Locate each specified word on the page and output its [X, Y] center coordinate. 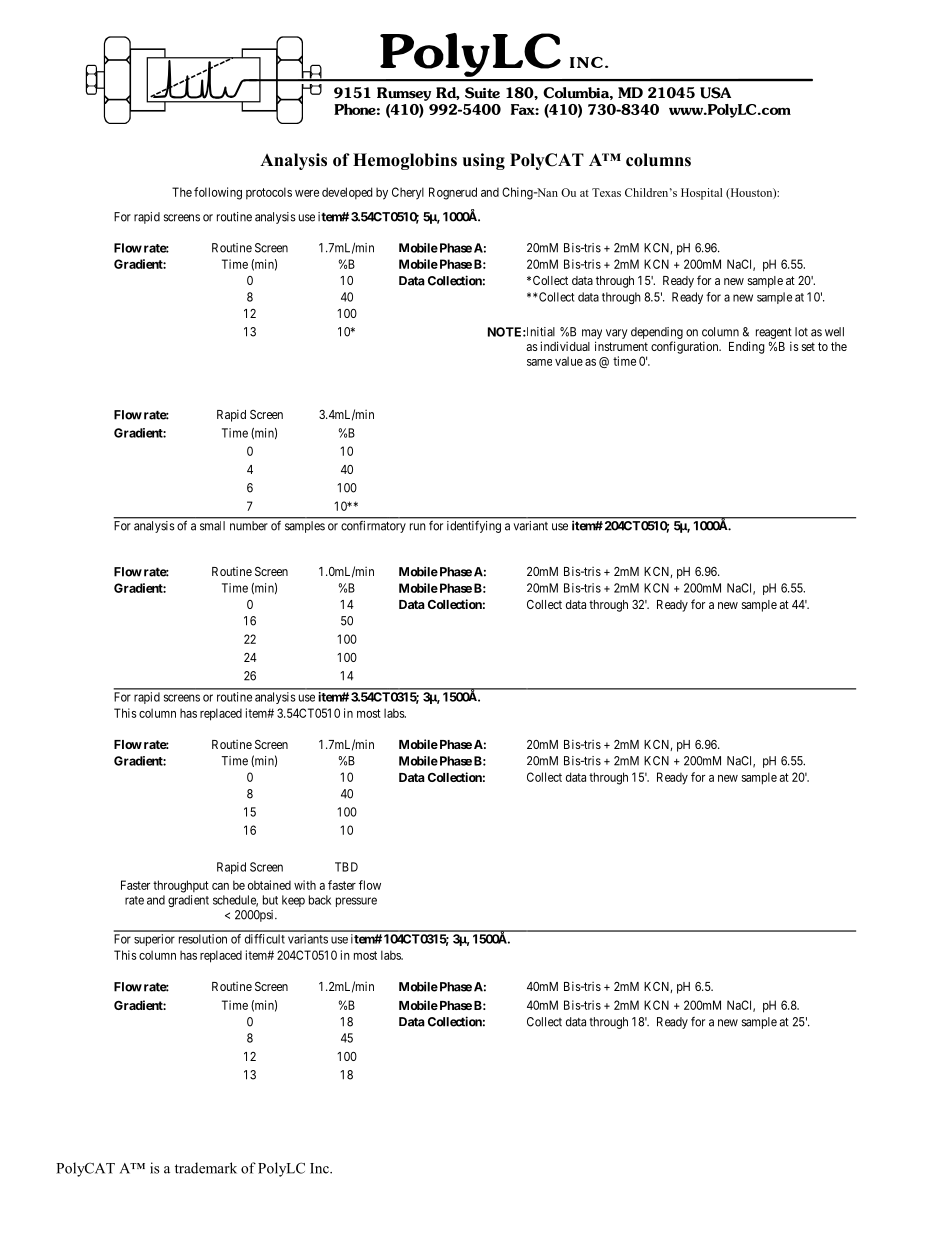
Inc [320, 1168]
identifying [474, 527]
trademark [206, 1168]
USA [715, 93]
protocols [269, 193]
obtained [269, 885]
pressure [356, 902]
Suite [482, 93]
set [808, 346]
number [248, 525]
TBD [346, 867]
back [320, 900]
